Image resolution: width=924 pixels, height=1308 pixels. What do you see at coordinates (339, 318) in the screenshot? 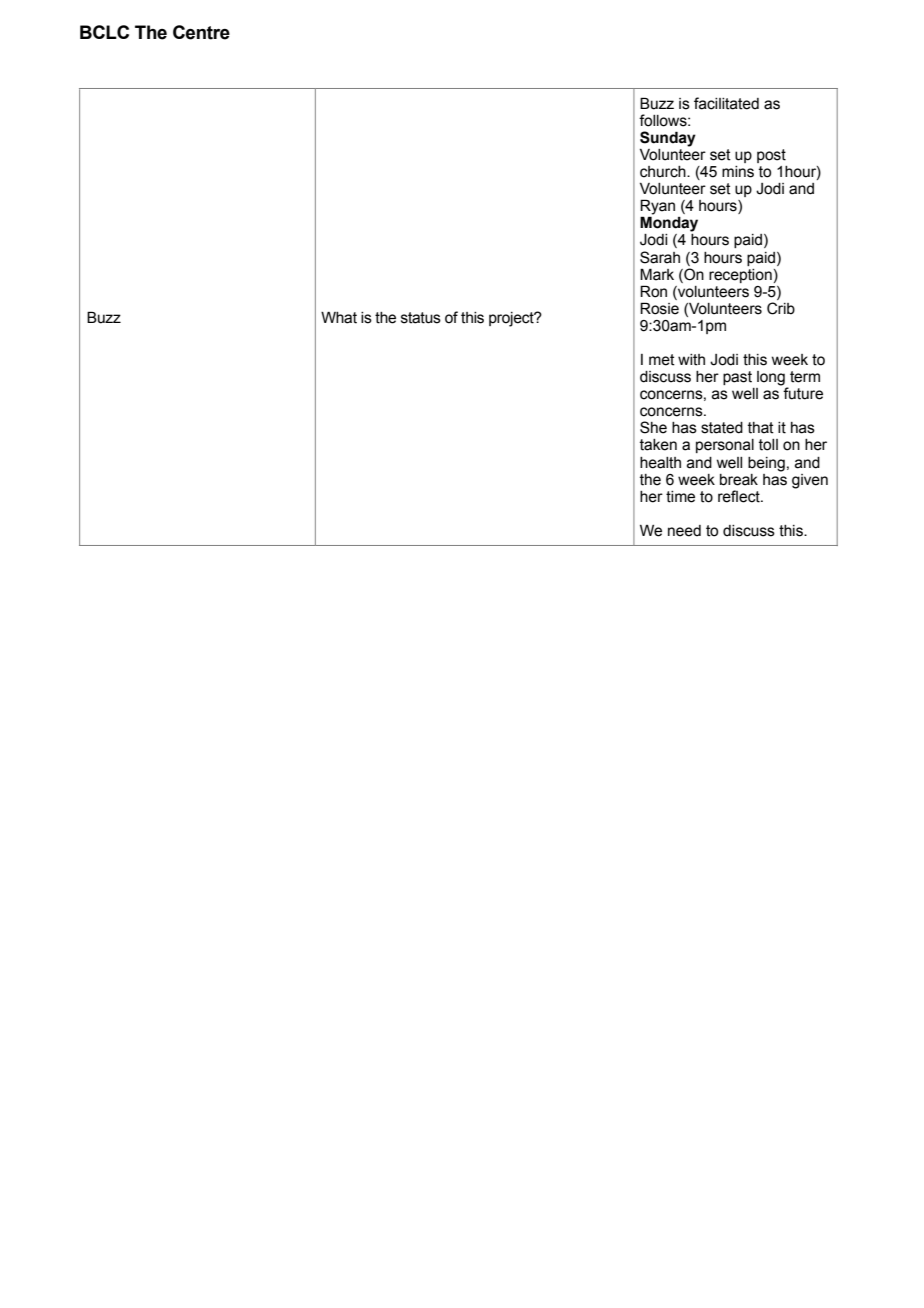
I see `What` at bounding box center [339, 318].
